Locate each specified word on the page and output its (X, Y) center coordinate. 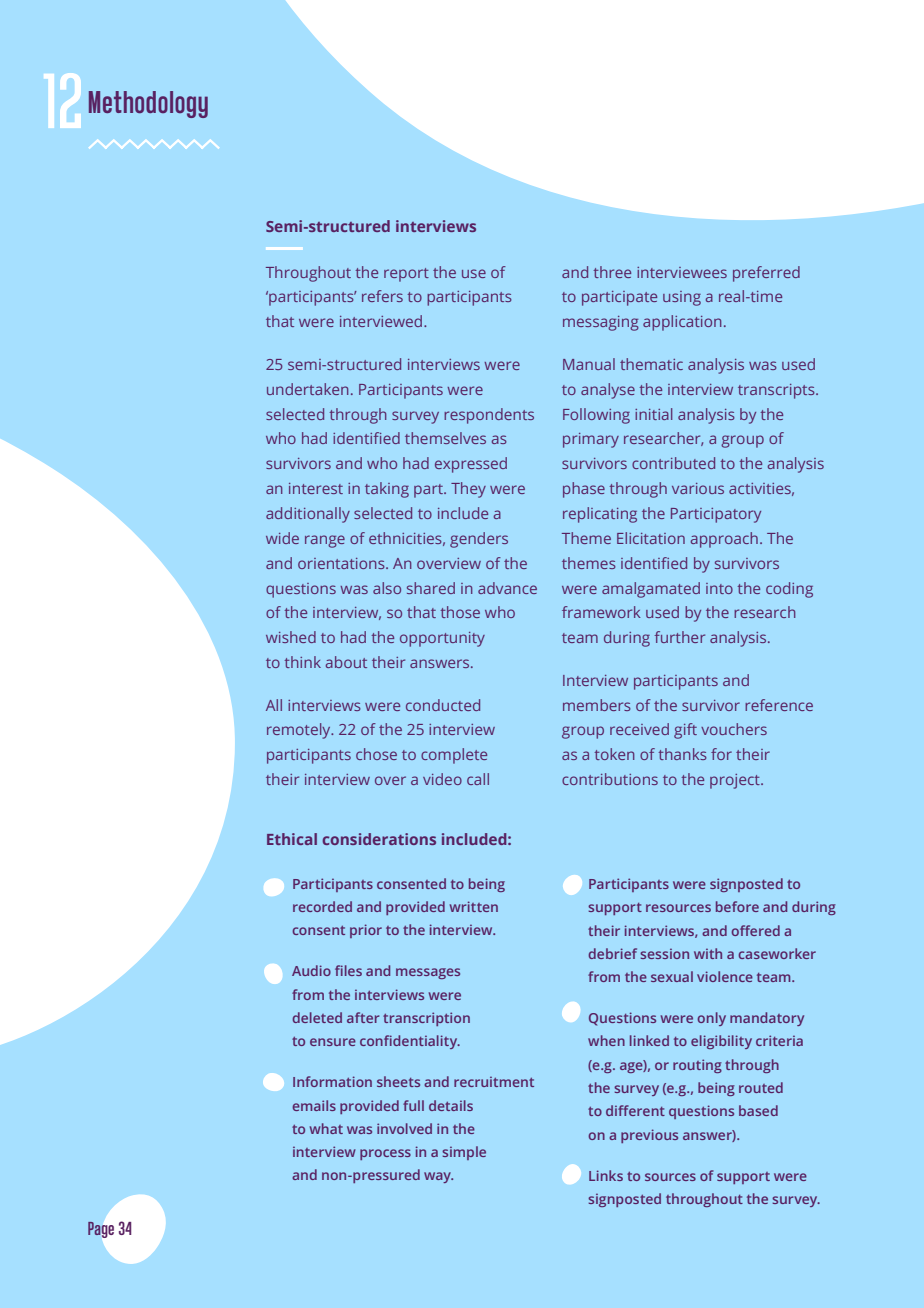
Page (101, 1230)
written (474, 906)
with (708, 953)
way (438, 1177)
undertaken (308, 389)
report (406, 275)
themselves (445, 438)
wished (291, 637)
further (680, 637)
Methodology (148, 104)
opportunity (442, 639)
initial (653, 414)
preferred (766, 274)
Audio (311, 970)
